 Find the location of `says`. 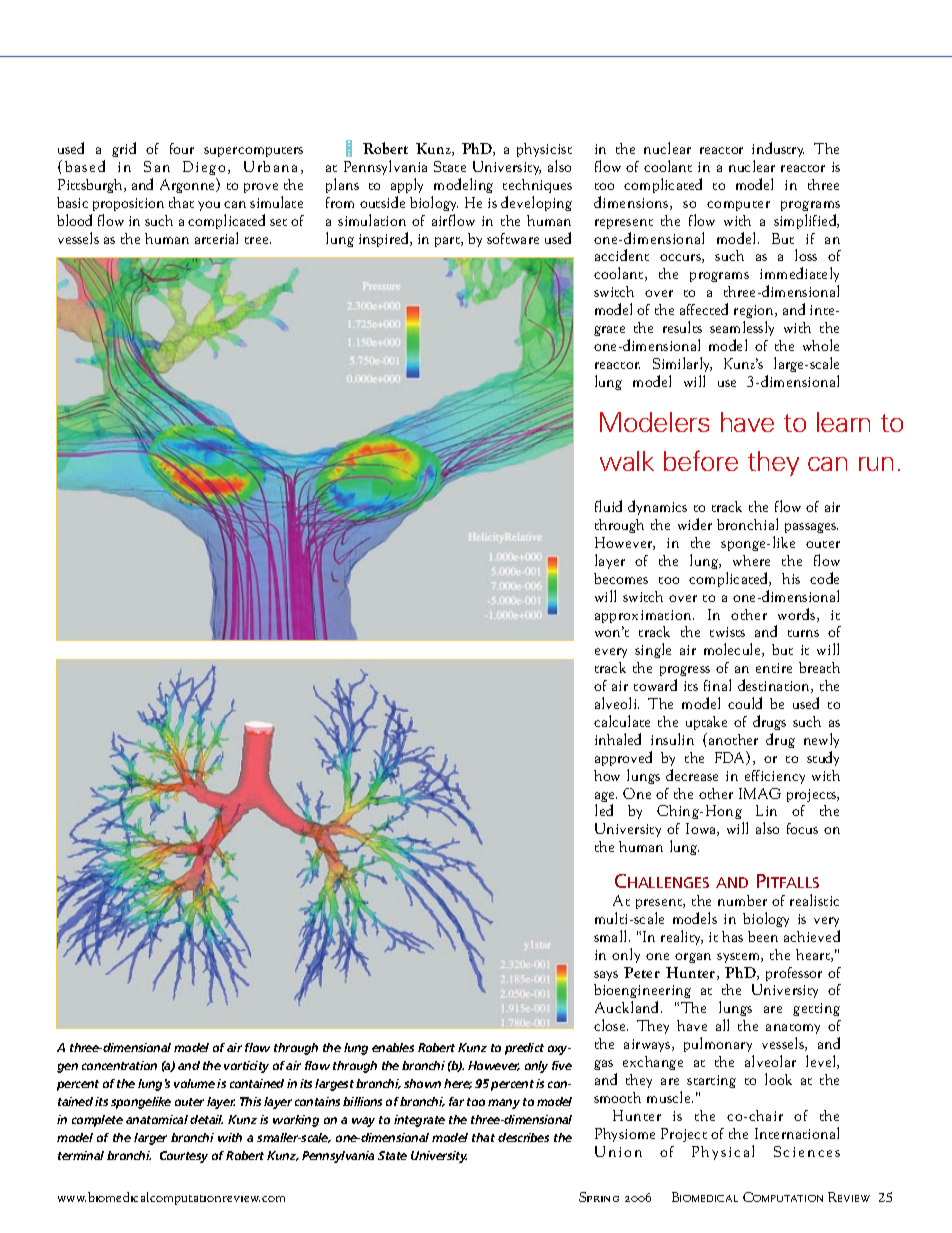

says is located at coordinates (606, 976).
